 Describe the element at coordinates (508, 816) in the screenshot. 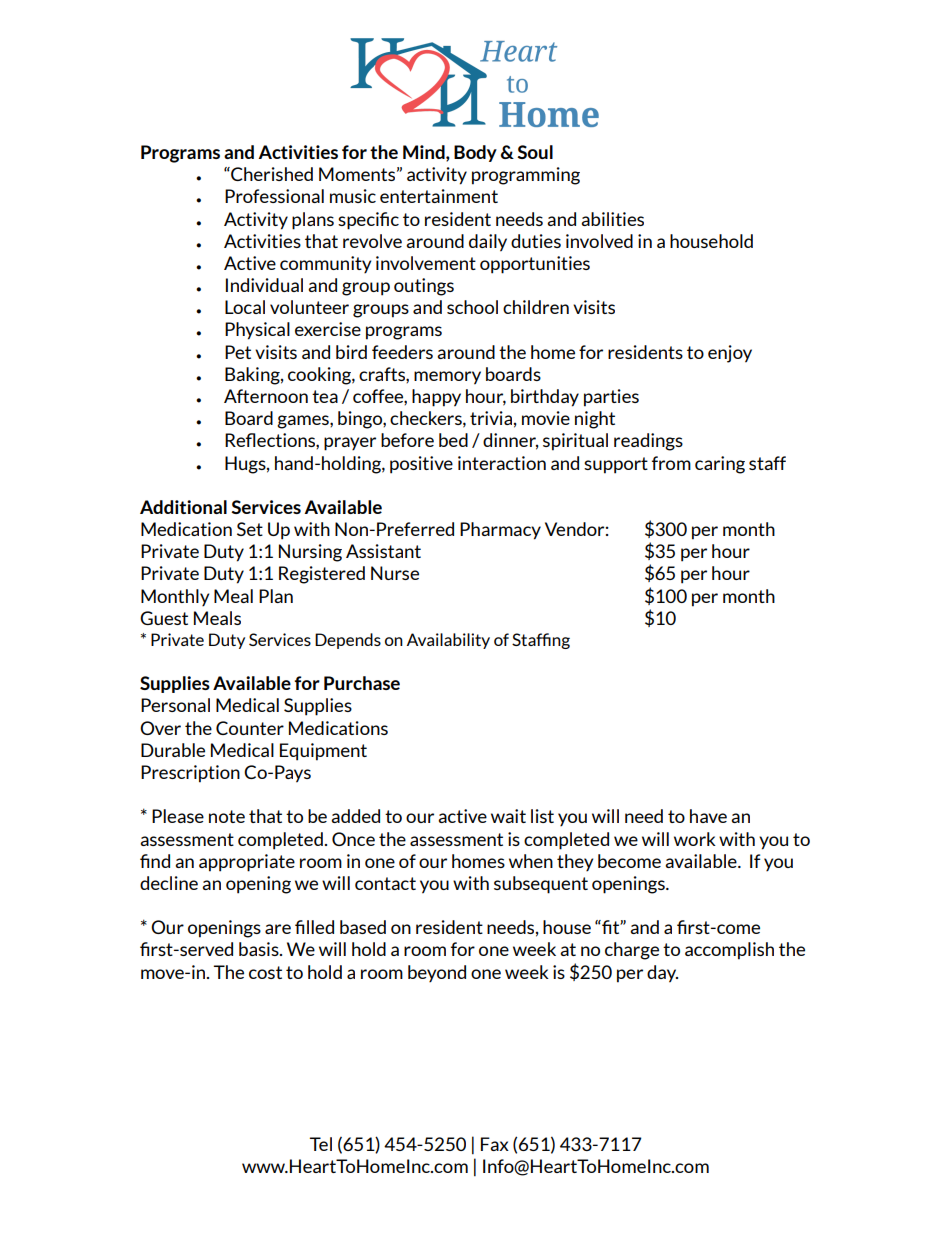

I see `wait` at that location.
